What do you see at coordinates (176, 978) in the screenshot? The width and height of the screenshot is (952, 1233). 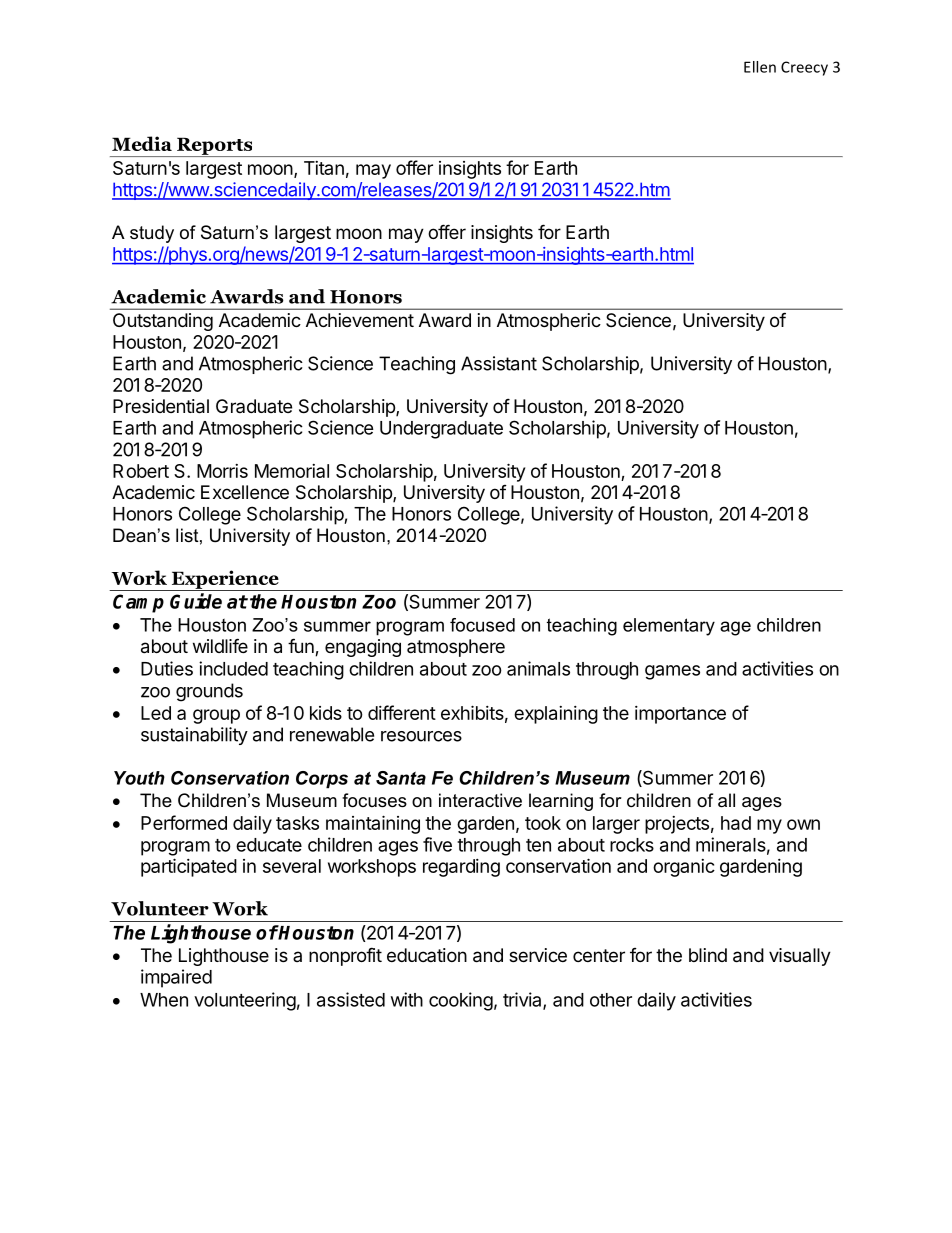 I see `impaired` at bounding box center [176, 978].
